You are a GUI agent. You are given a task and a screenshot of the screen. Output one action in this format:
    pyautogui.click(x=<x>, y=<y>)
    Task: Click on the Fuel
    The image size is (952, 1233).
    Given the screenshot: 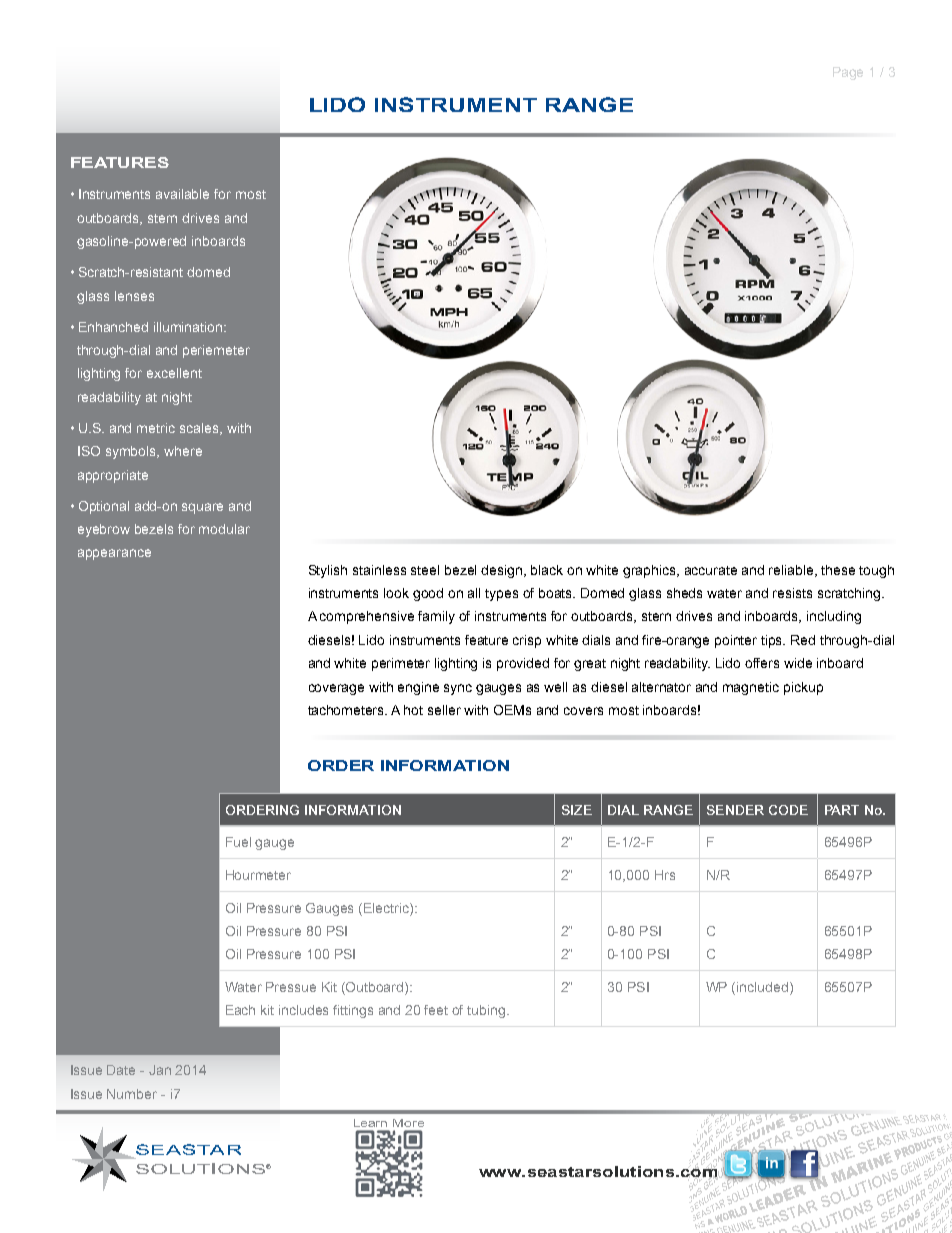 What is the action you would take?
    pyautogui.click(x=238, y=842)
